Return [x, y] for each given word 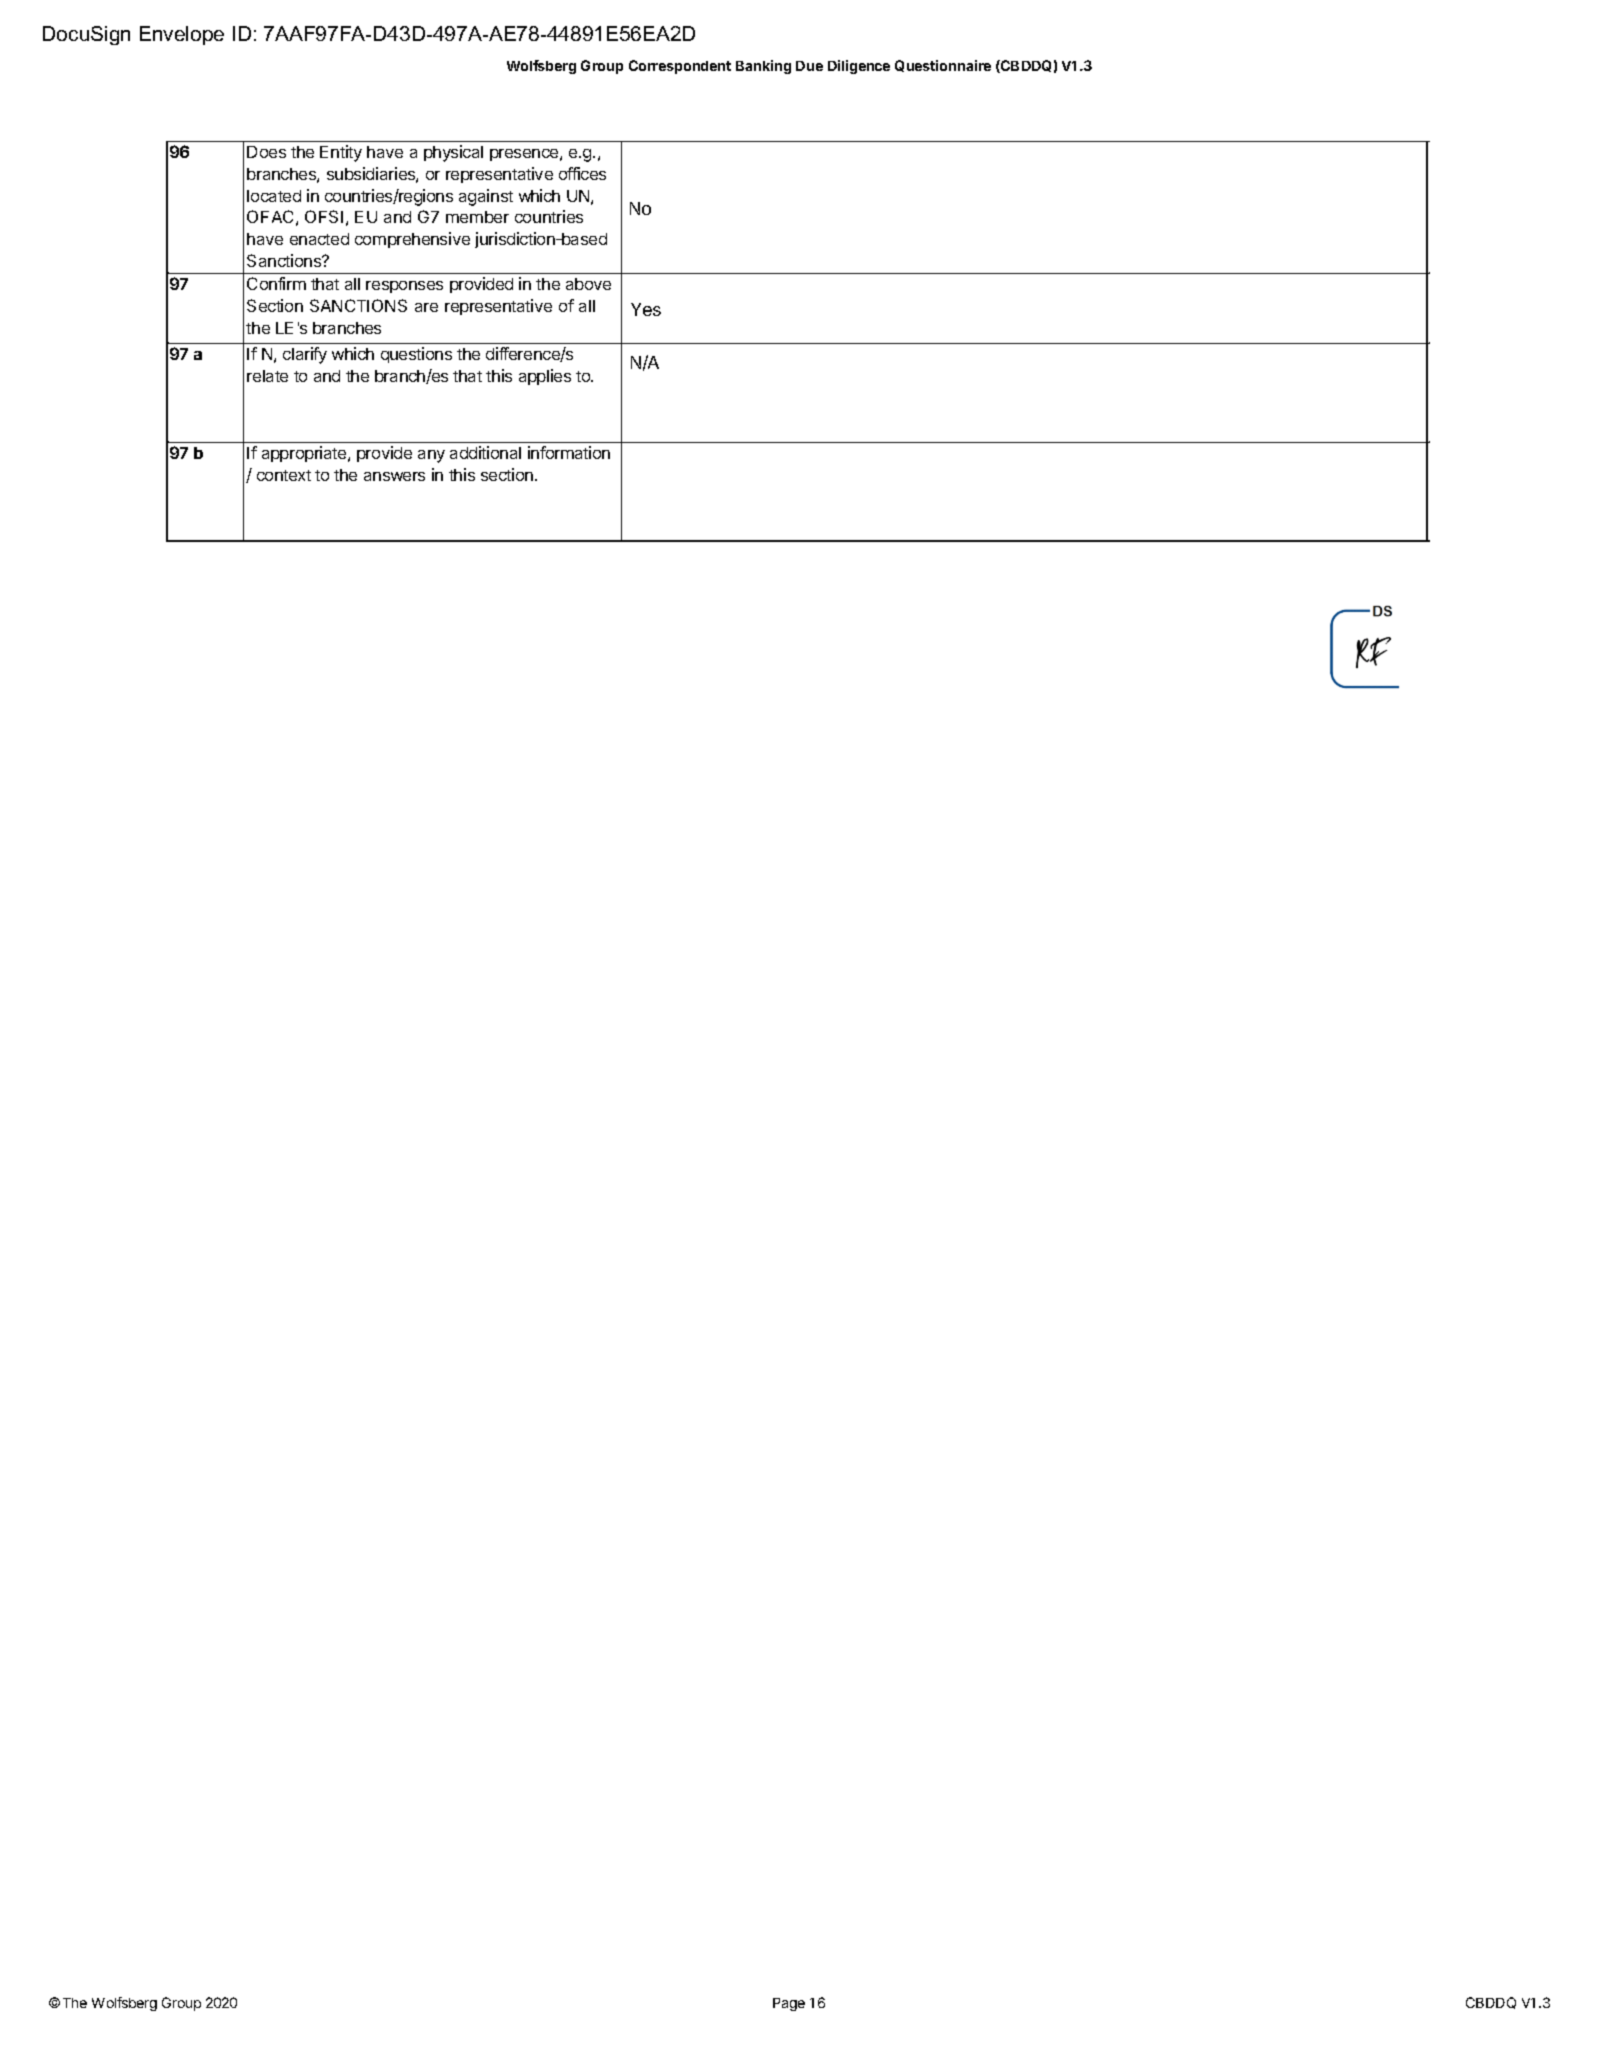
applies [545, 377]
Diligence [859, 67]
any [431, 456]
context [284, 475]
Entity [341, 153]
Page [789, 2004]
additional [485, 452]
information [569, 452]
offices [582, 173]
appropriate [305, 454]
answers [394, 476]
